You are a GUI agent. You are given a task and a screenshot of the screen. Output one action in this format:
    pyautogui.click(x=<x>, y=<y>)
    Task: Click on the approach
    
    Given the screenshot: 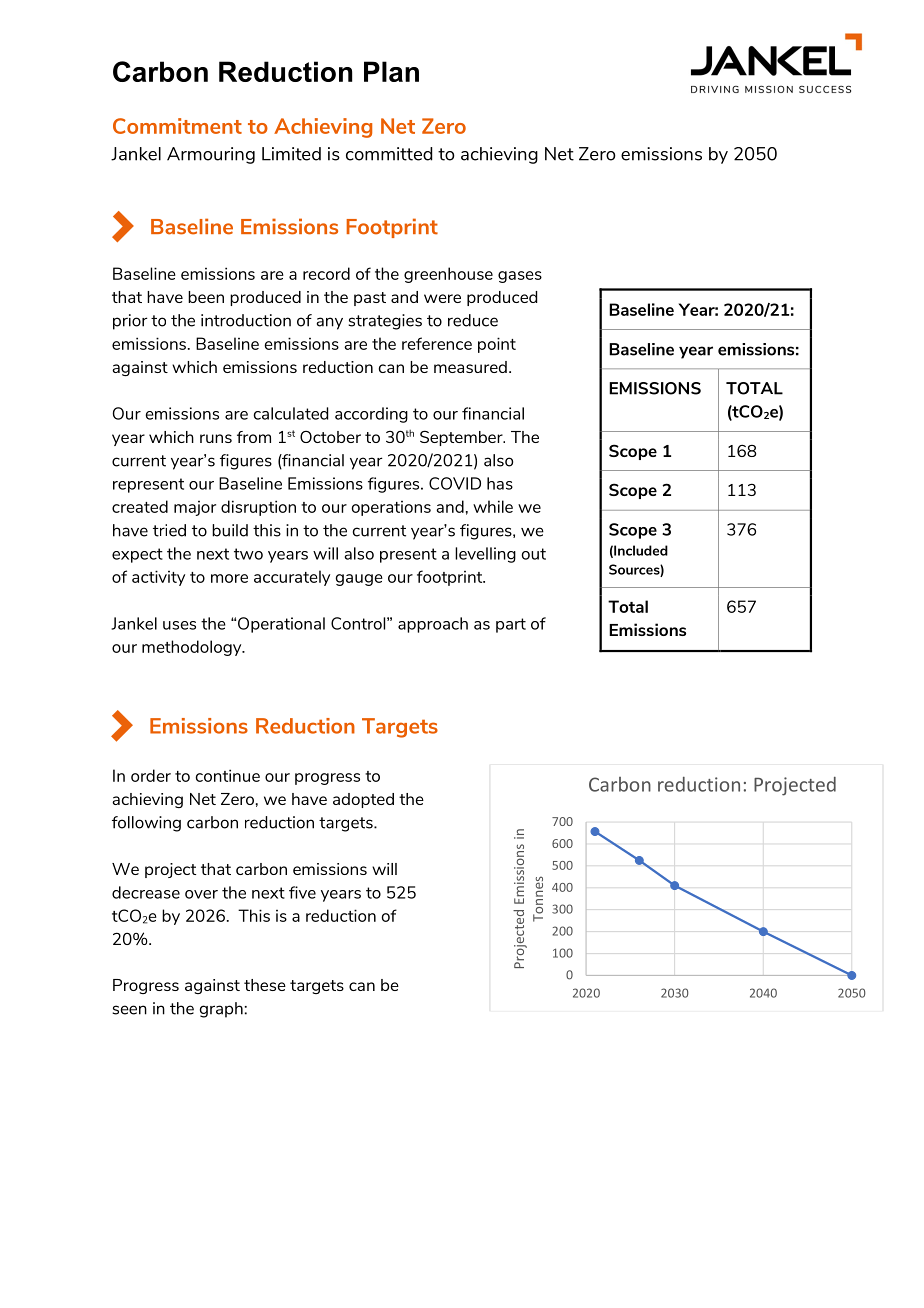 What is the action you would take?
    pyautogui.click(x=433, y=625)
